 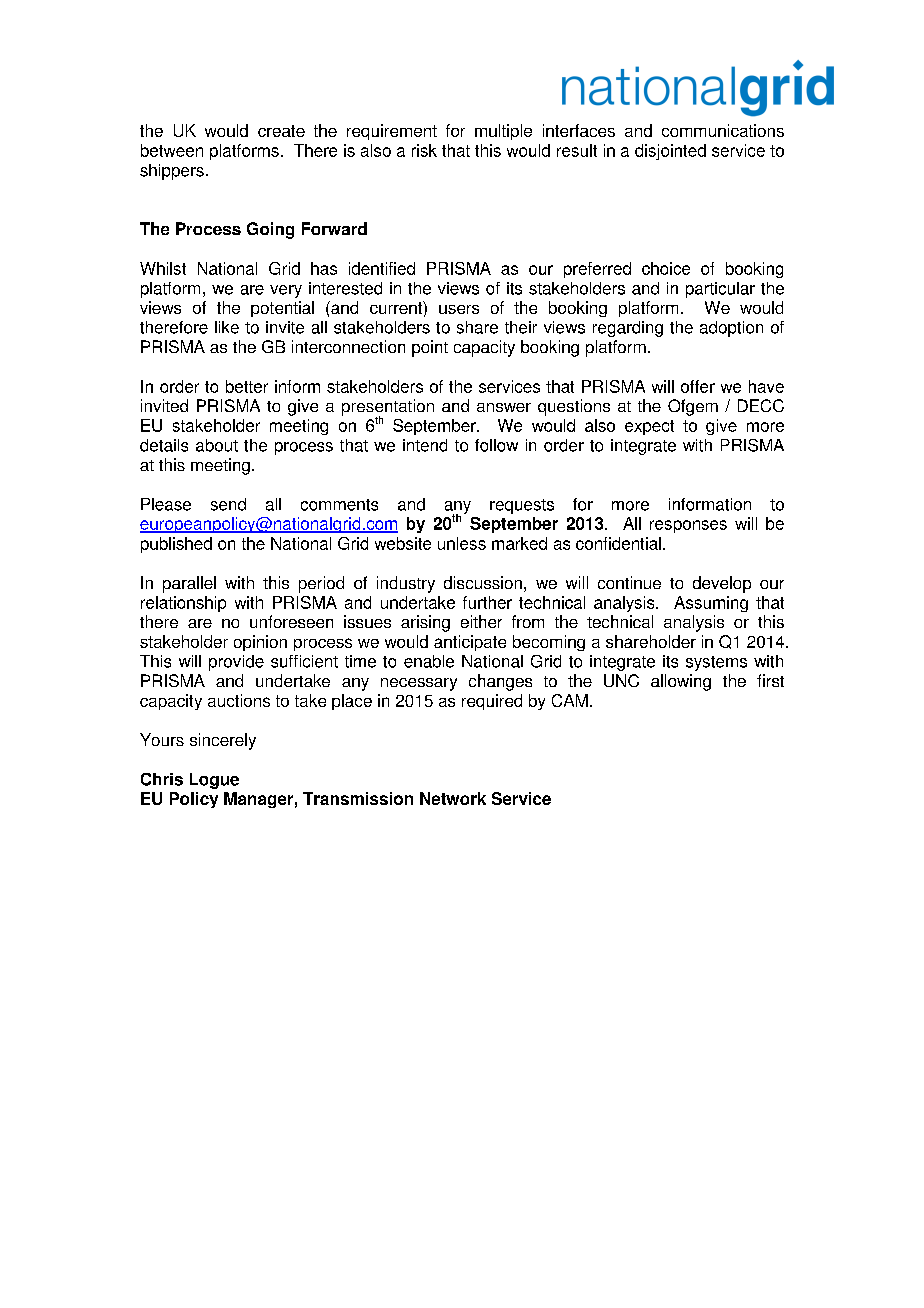 I want to click on about, so click(x=217, y=445).
